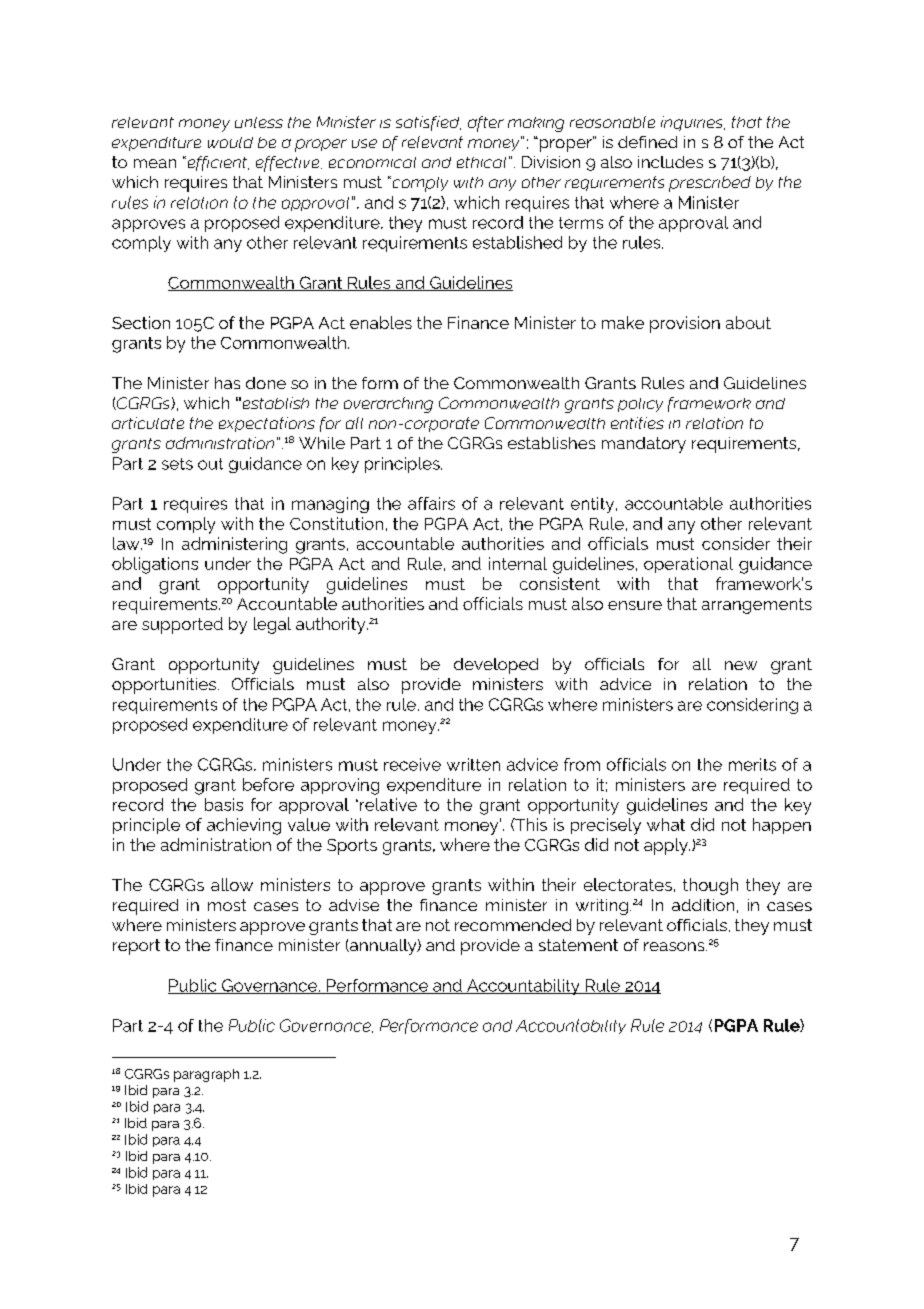 This image has height=1309, width=924. What do you see at coordinates (431, 503) in the image?
I see `affairs` at bounding box center [431, 503].
